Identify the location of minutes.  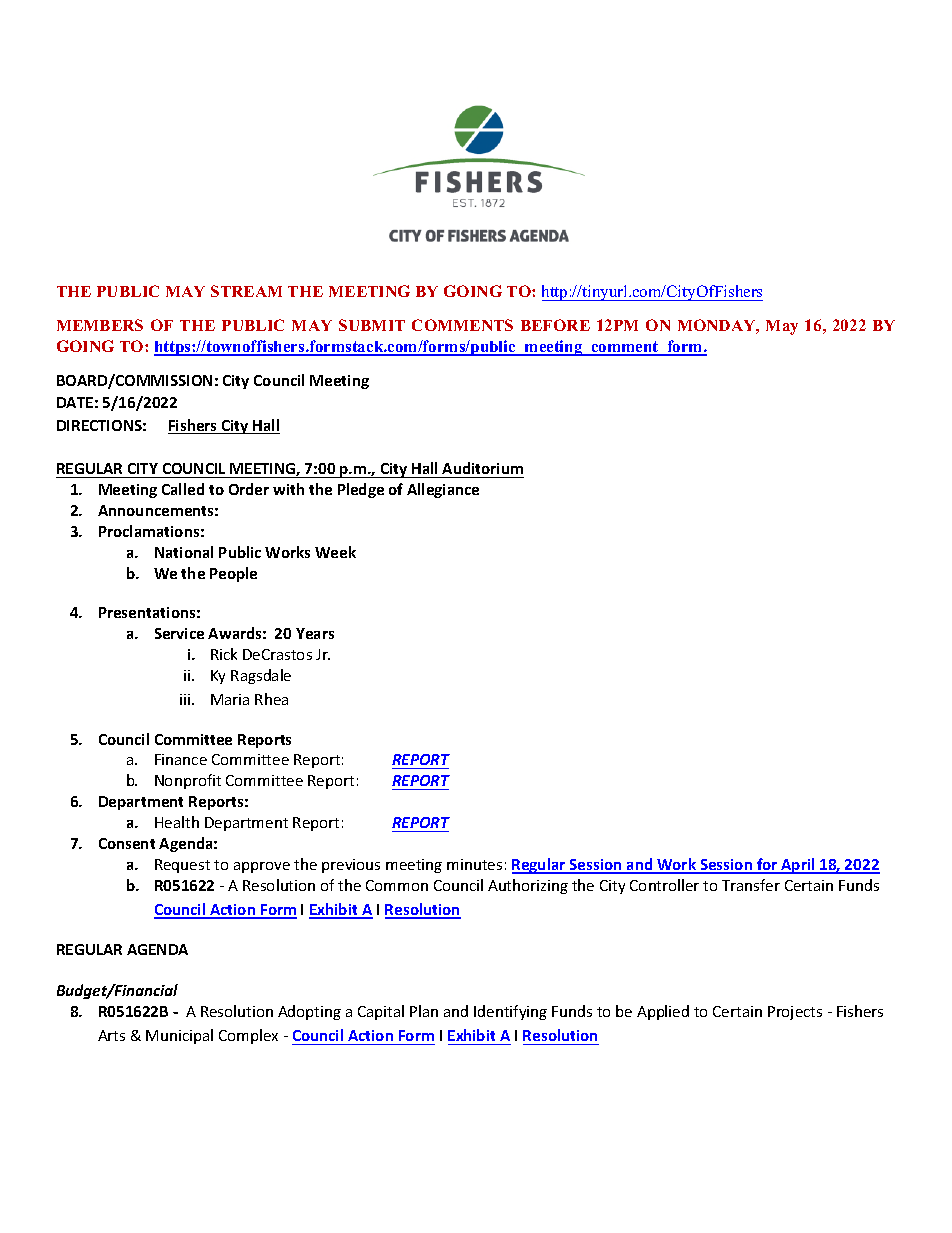
(474, 864).
